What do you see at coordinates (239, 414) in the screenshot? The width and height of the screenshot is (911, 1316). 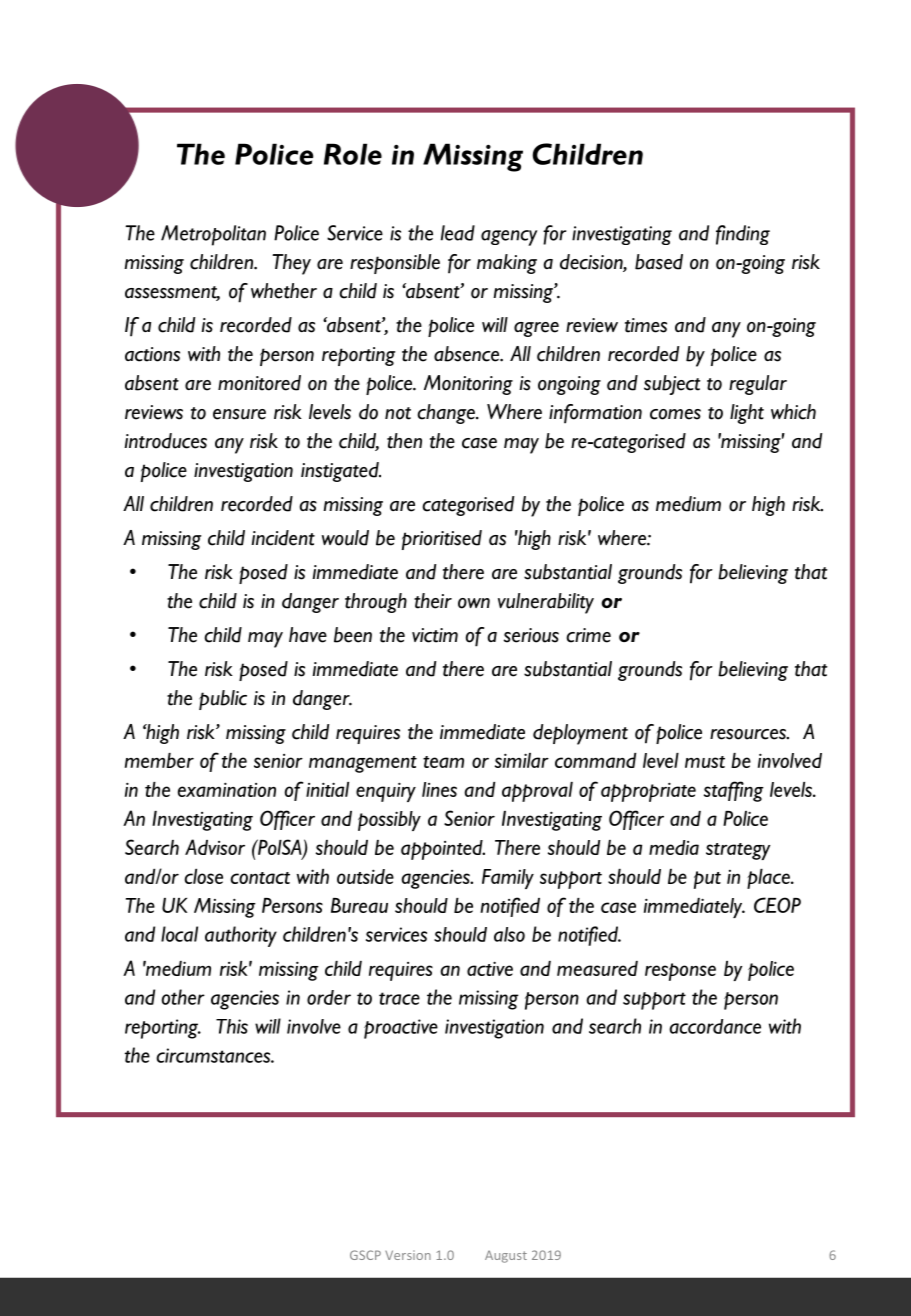 I see `ensure` at bounding box center [239, 414].
